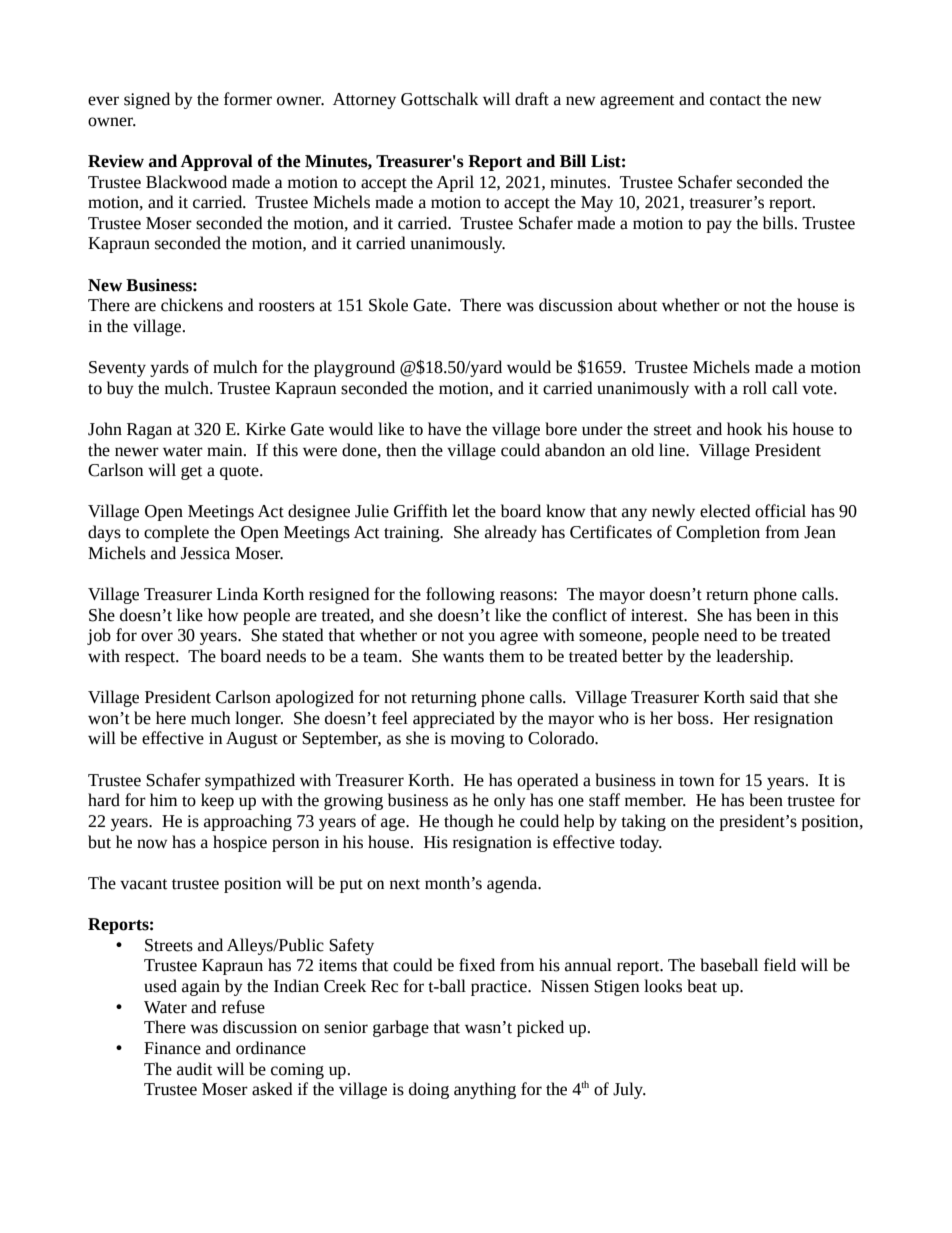 This document has width=952, height=1233. I want to click on him, so click(163, 799).
